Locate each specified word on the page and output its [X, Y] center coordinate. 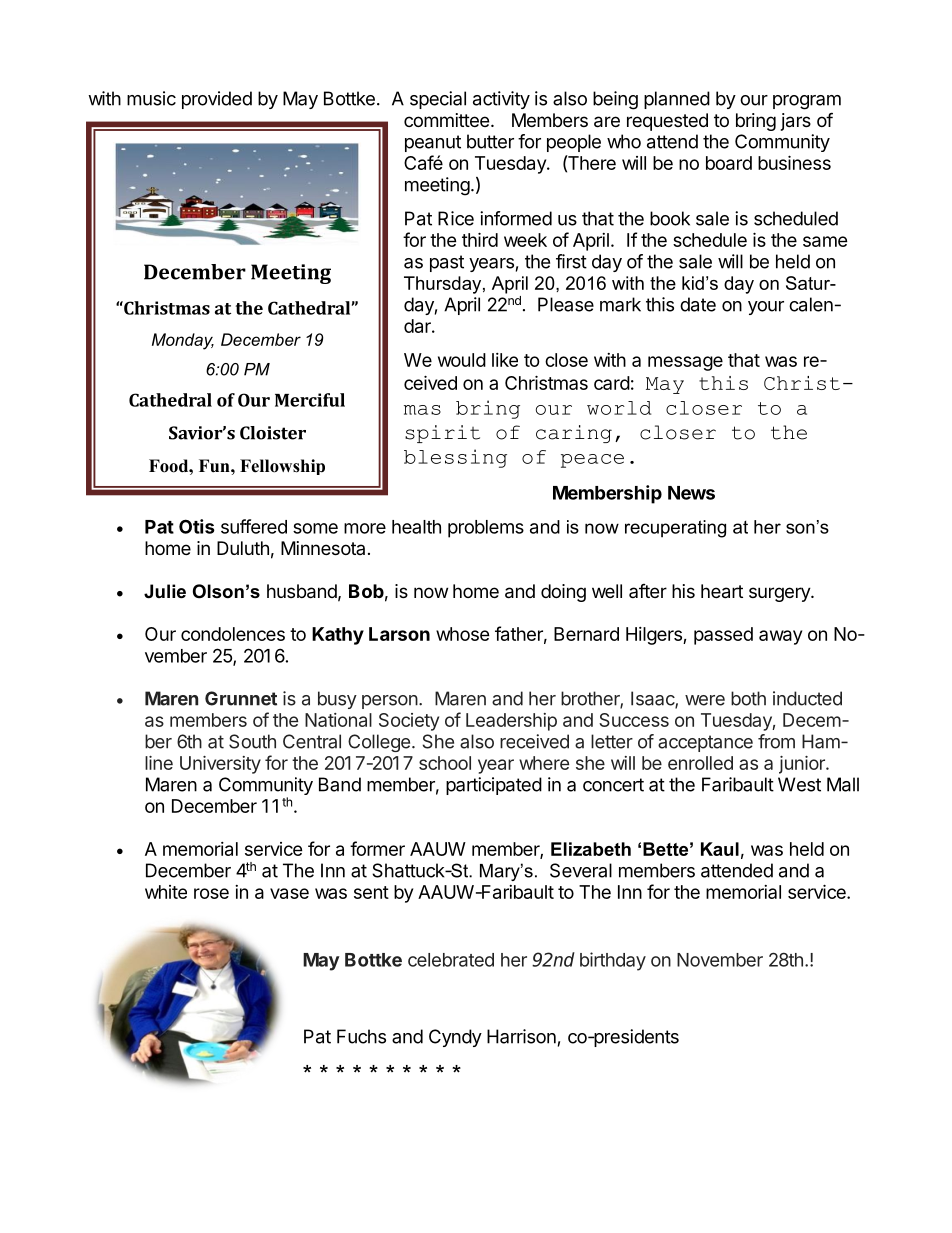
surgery [780, 594]
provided [217, 100]
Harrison [521, 1036]
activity [501, 100]
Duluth [243, 548]
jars [796, 122]
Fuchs [361, 1036]
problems [486, 529]
